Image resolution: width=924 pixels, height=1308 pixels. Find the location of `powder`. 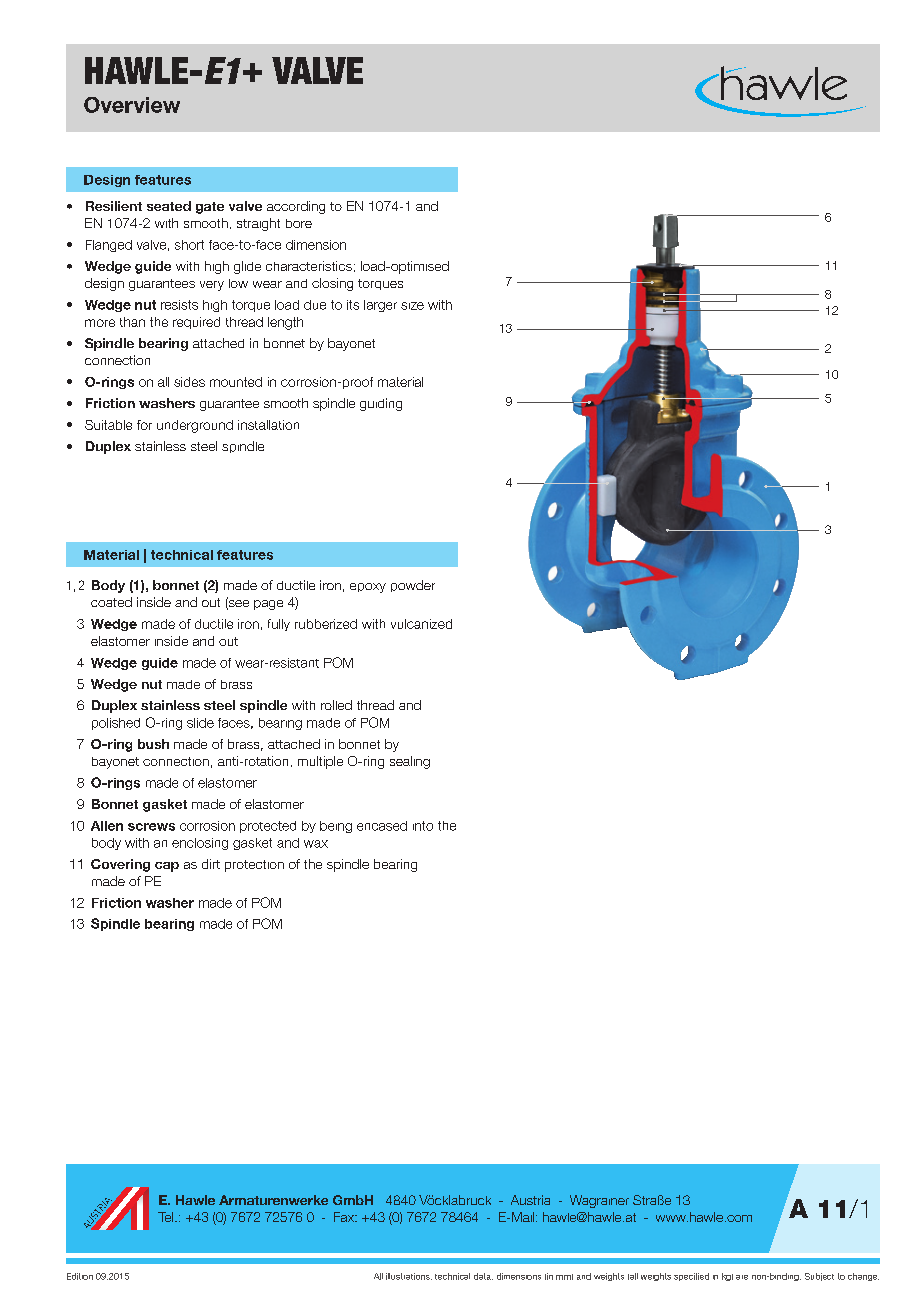

powder is located at coordinates (413, 586).
